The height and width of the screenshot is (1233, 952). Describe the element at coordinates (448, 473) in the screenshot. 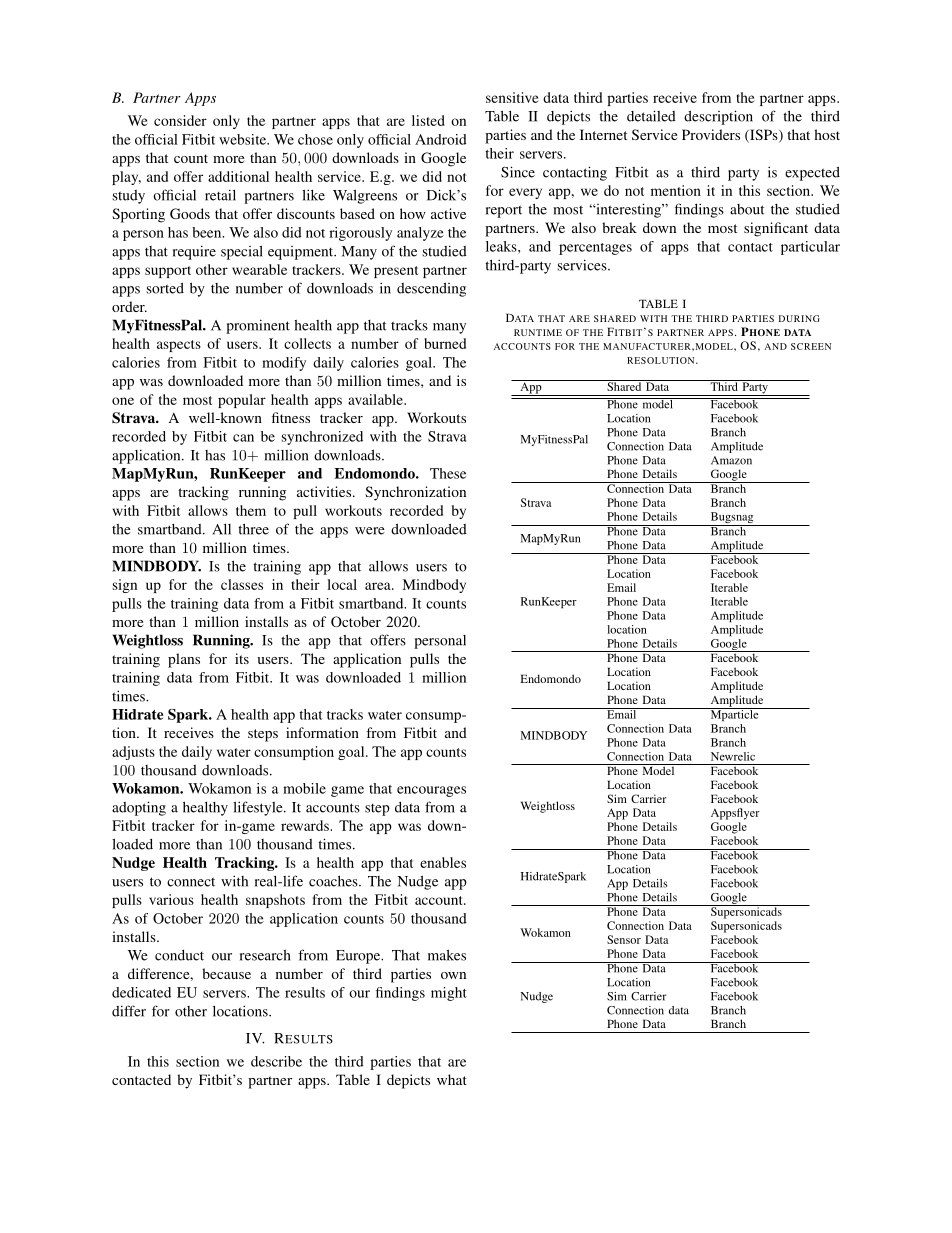

I see `These` at that location.
